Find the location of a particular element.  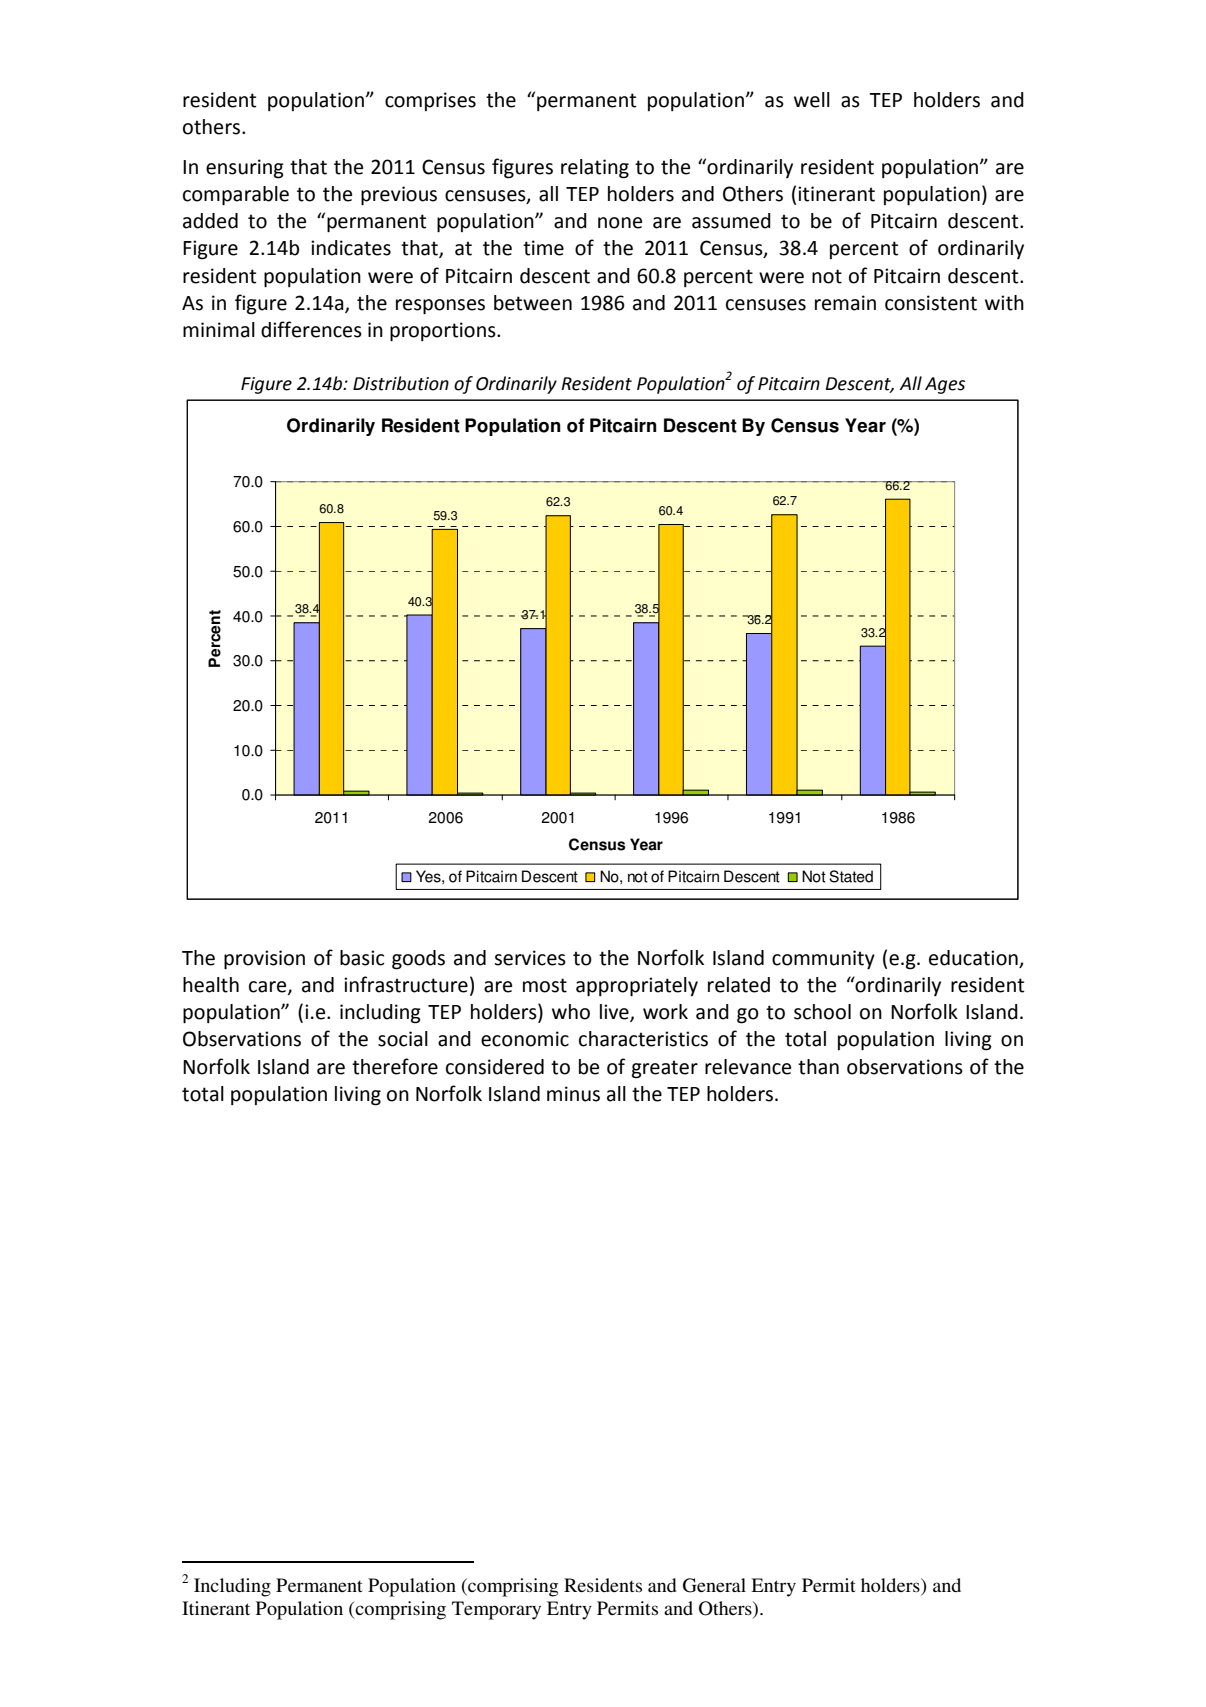

ensuring is located at coordinates (245, 169).
